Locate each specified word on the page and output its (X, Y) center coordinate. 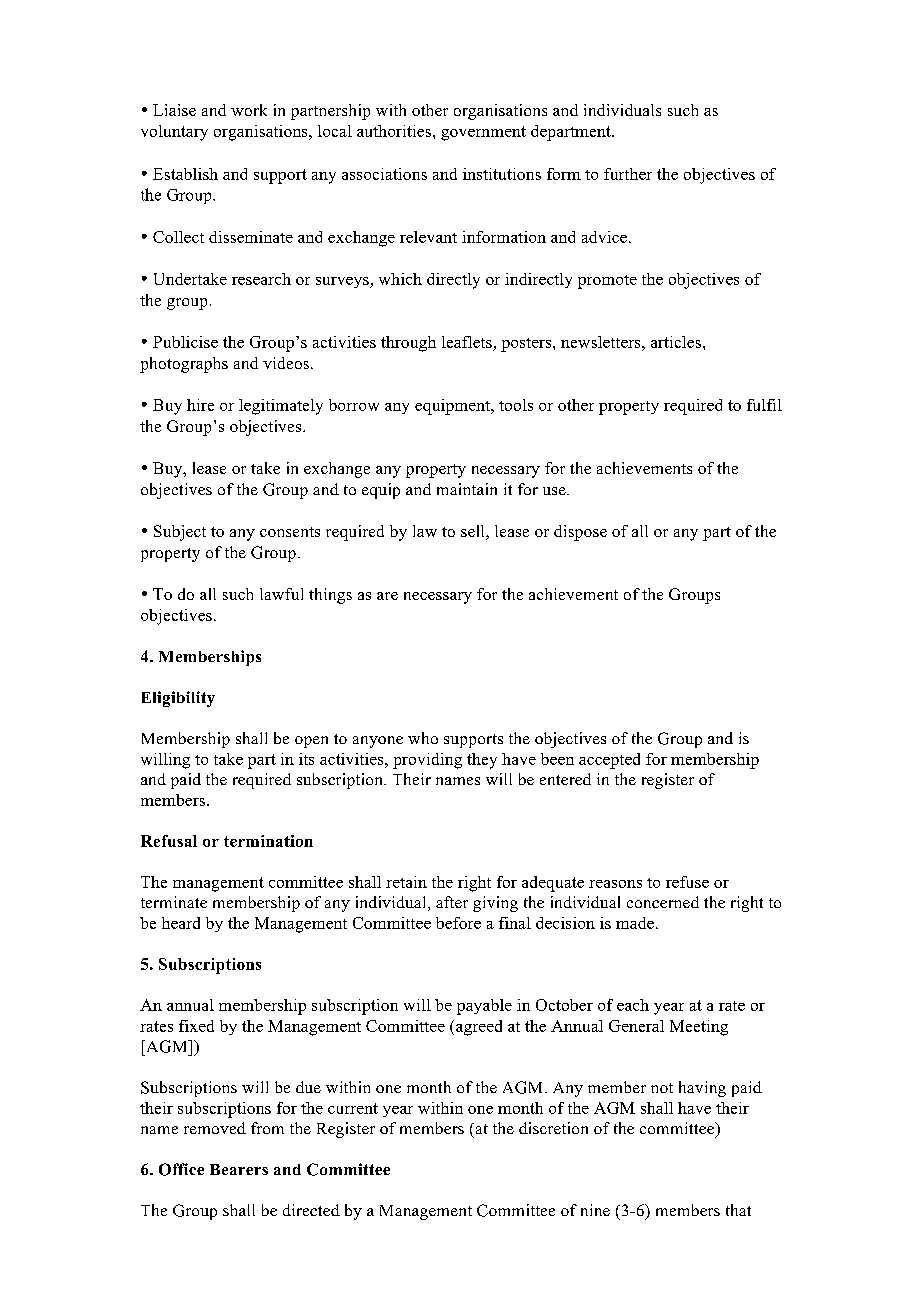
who (423, 738)
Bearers (239, 1169)
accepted (609, 761)
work (249, 110)
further (628, 174)
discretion (553, 1128)
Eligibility (178, 699)
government (483, 133)
